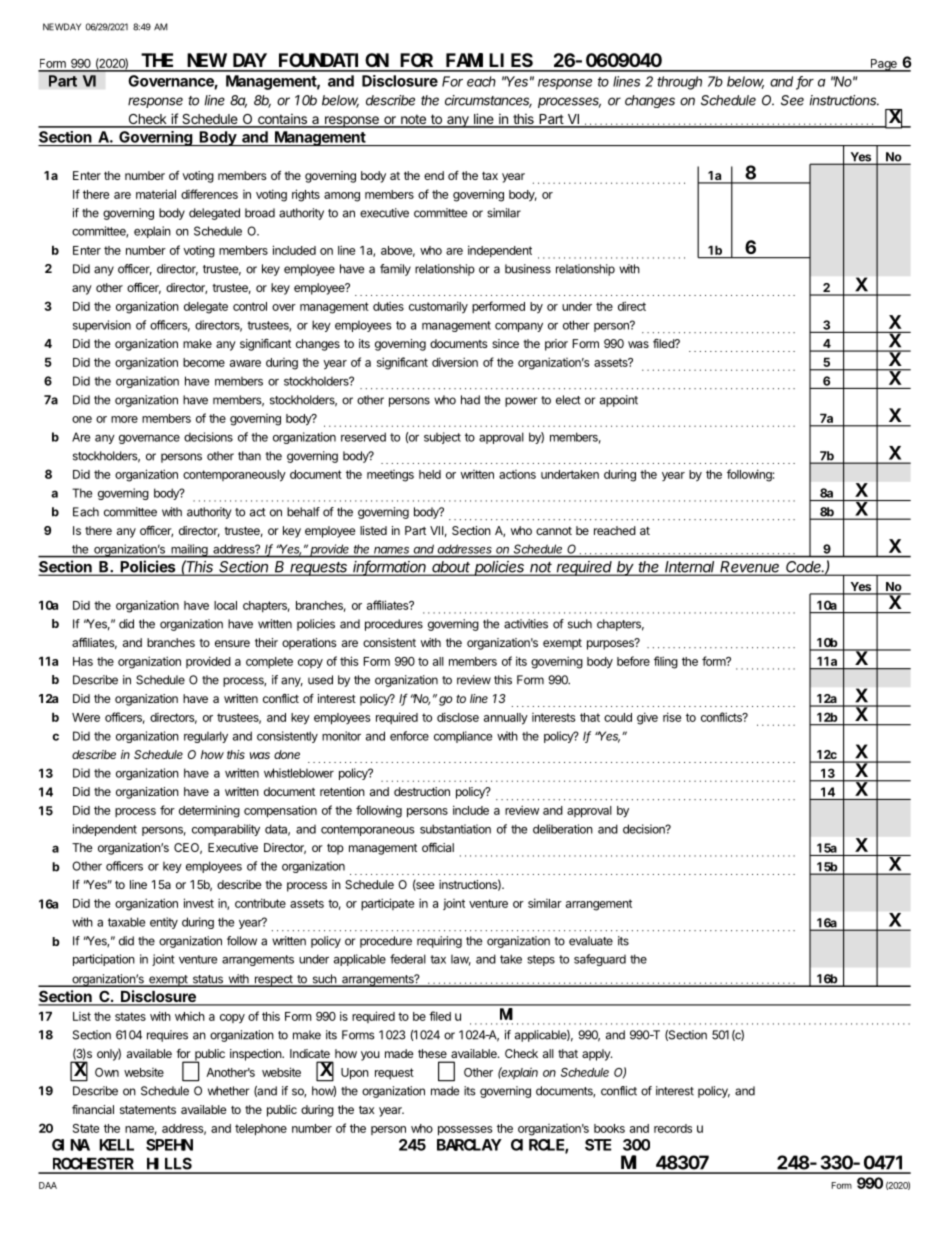 This page has width=952, height=1233. What do you see at coordinates (455, 362) in the page?
I see `diversion` at bounding box center [455, 362].
